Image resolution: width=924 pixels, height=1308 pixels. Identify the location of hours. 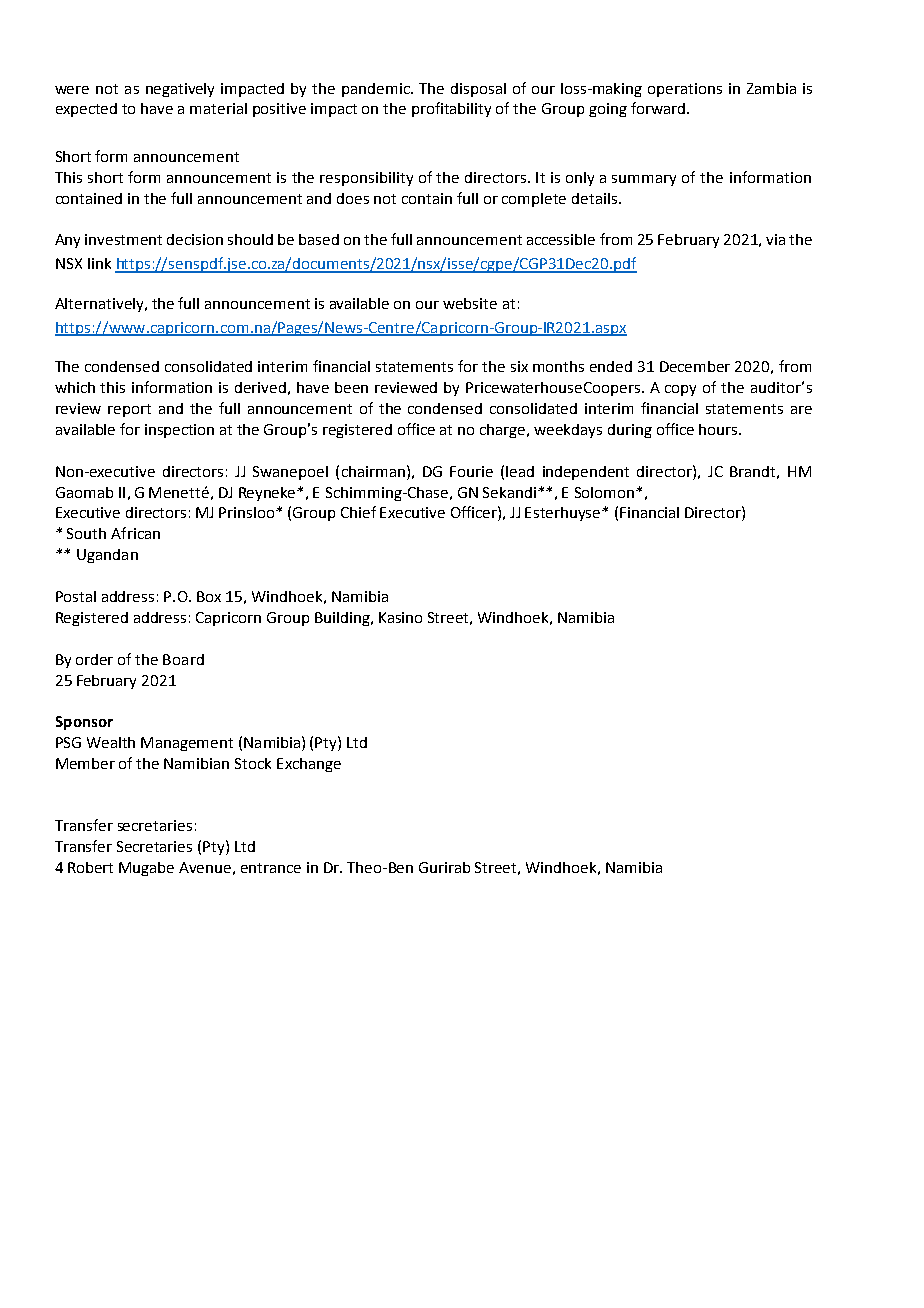
(719, 429).
